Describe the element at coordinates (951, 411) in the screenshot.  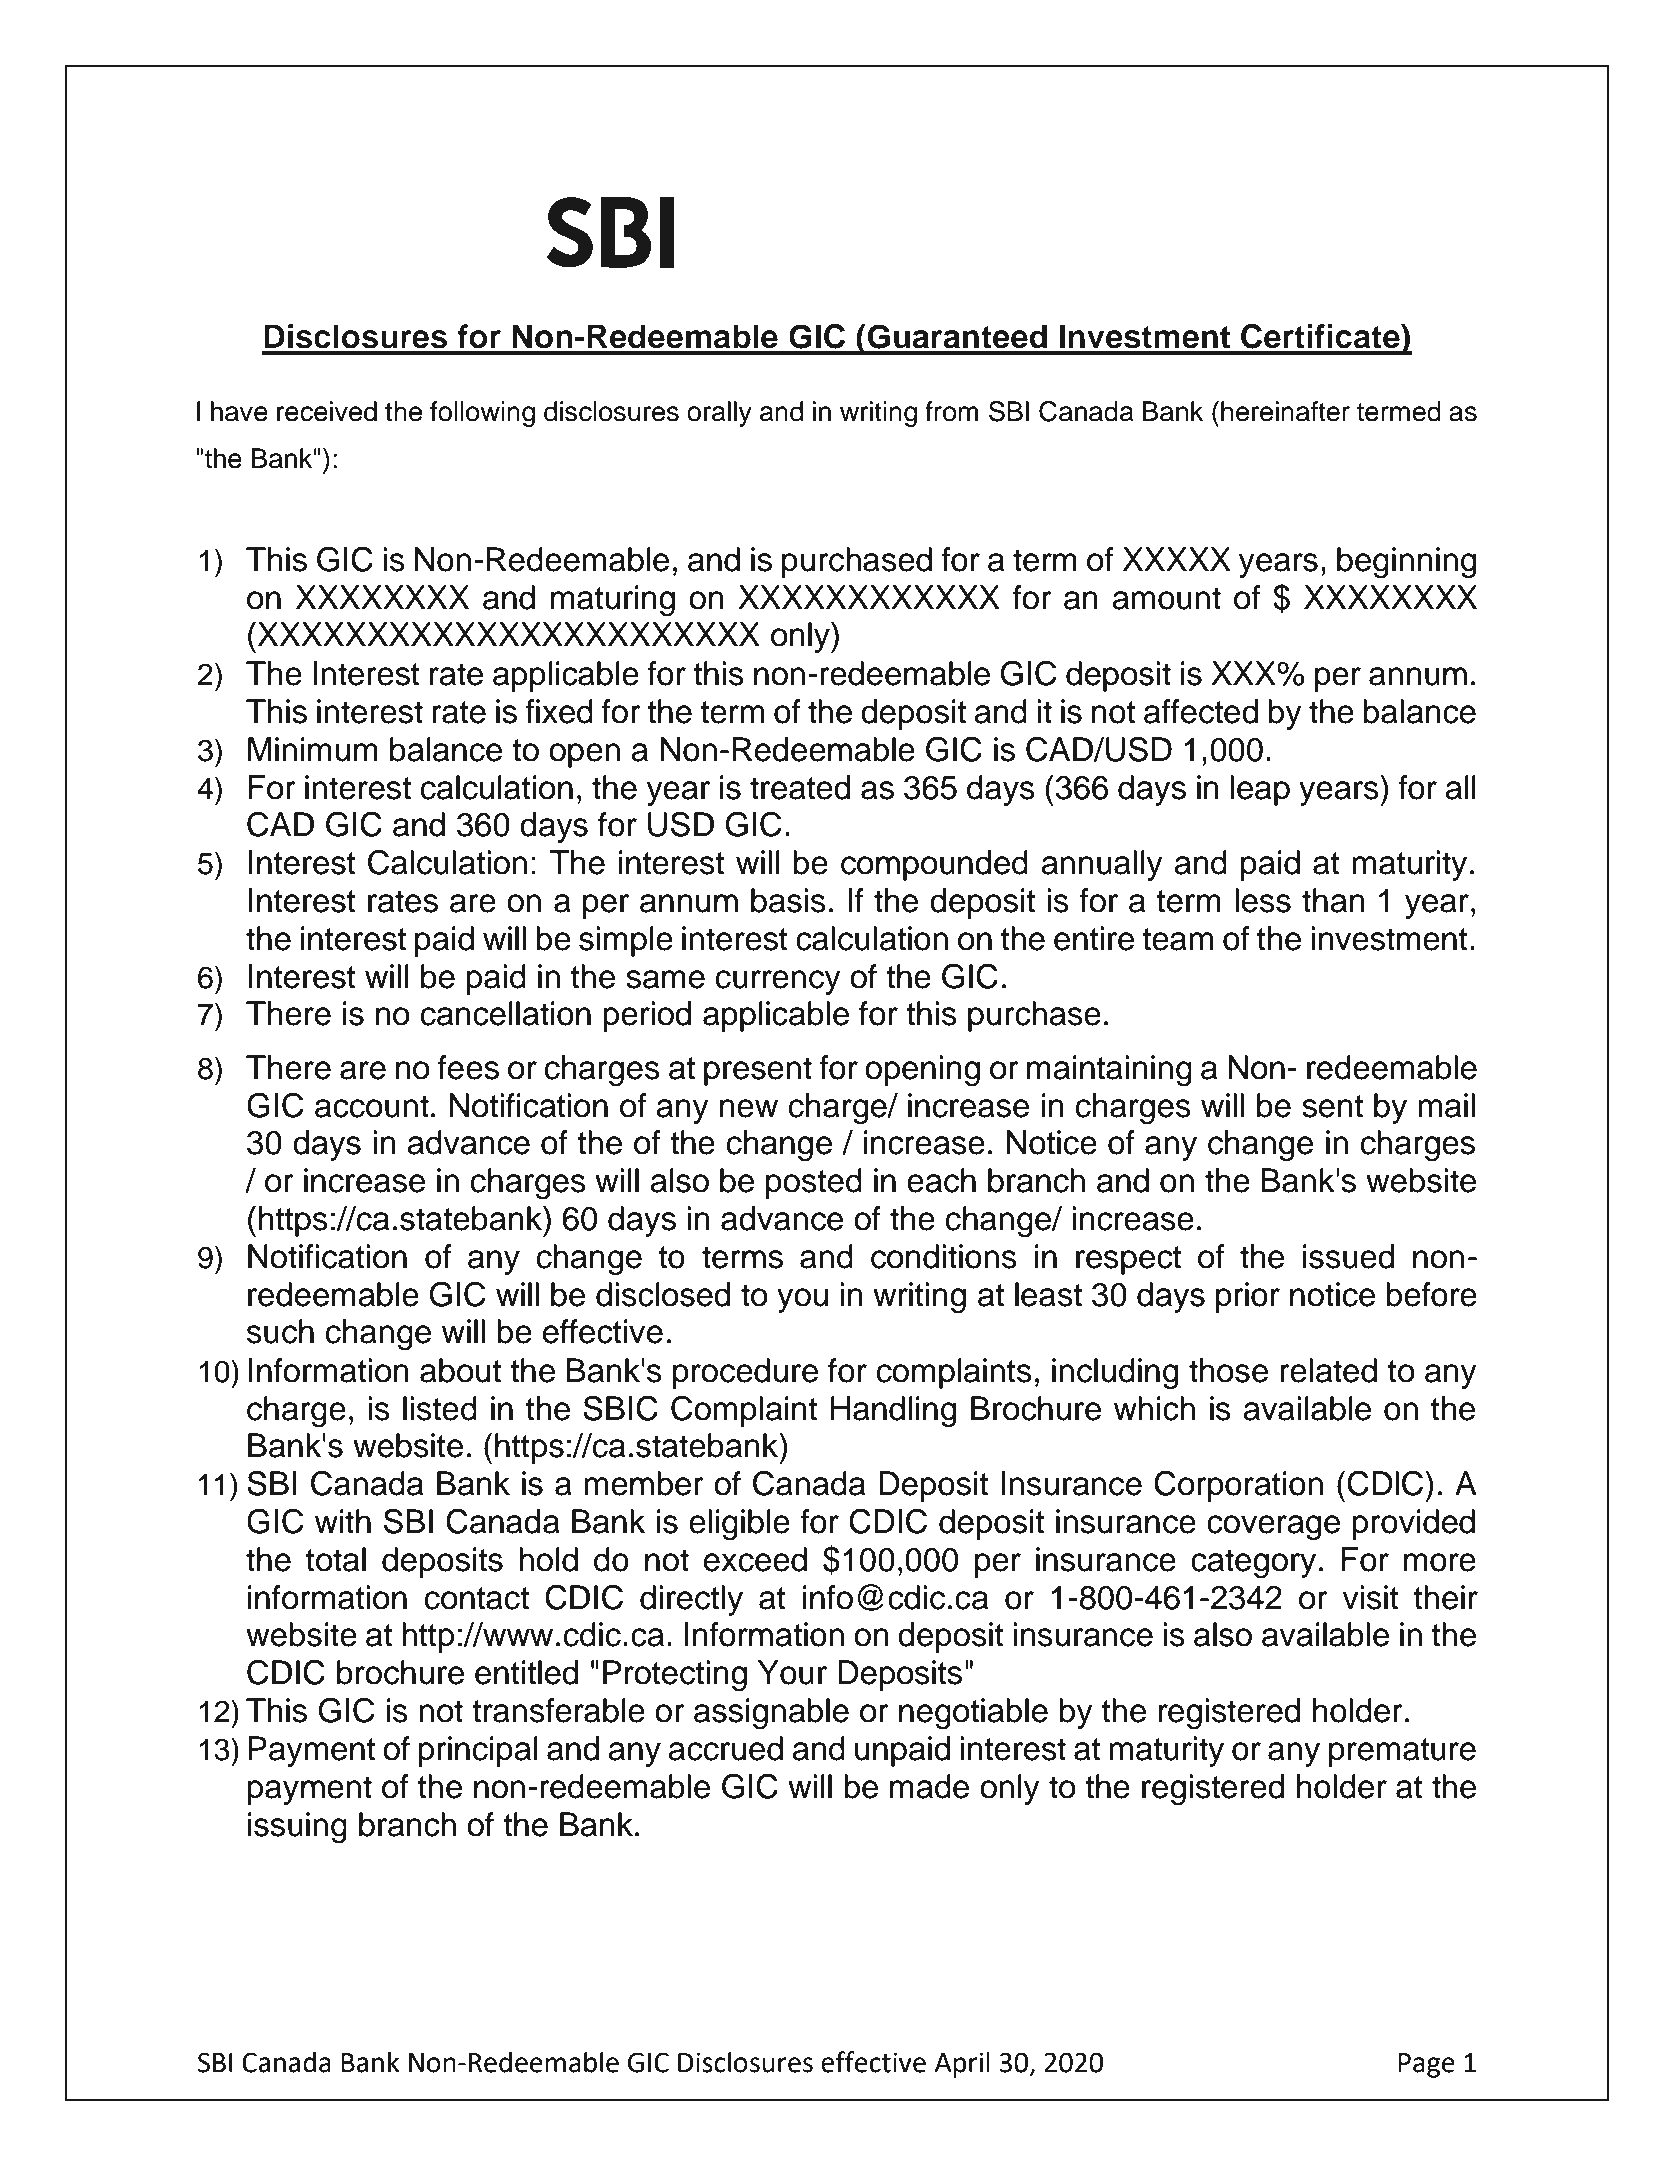
I see `from` at that location.
